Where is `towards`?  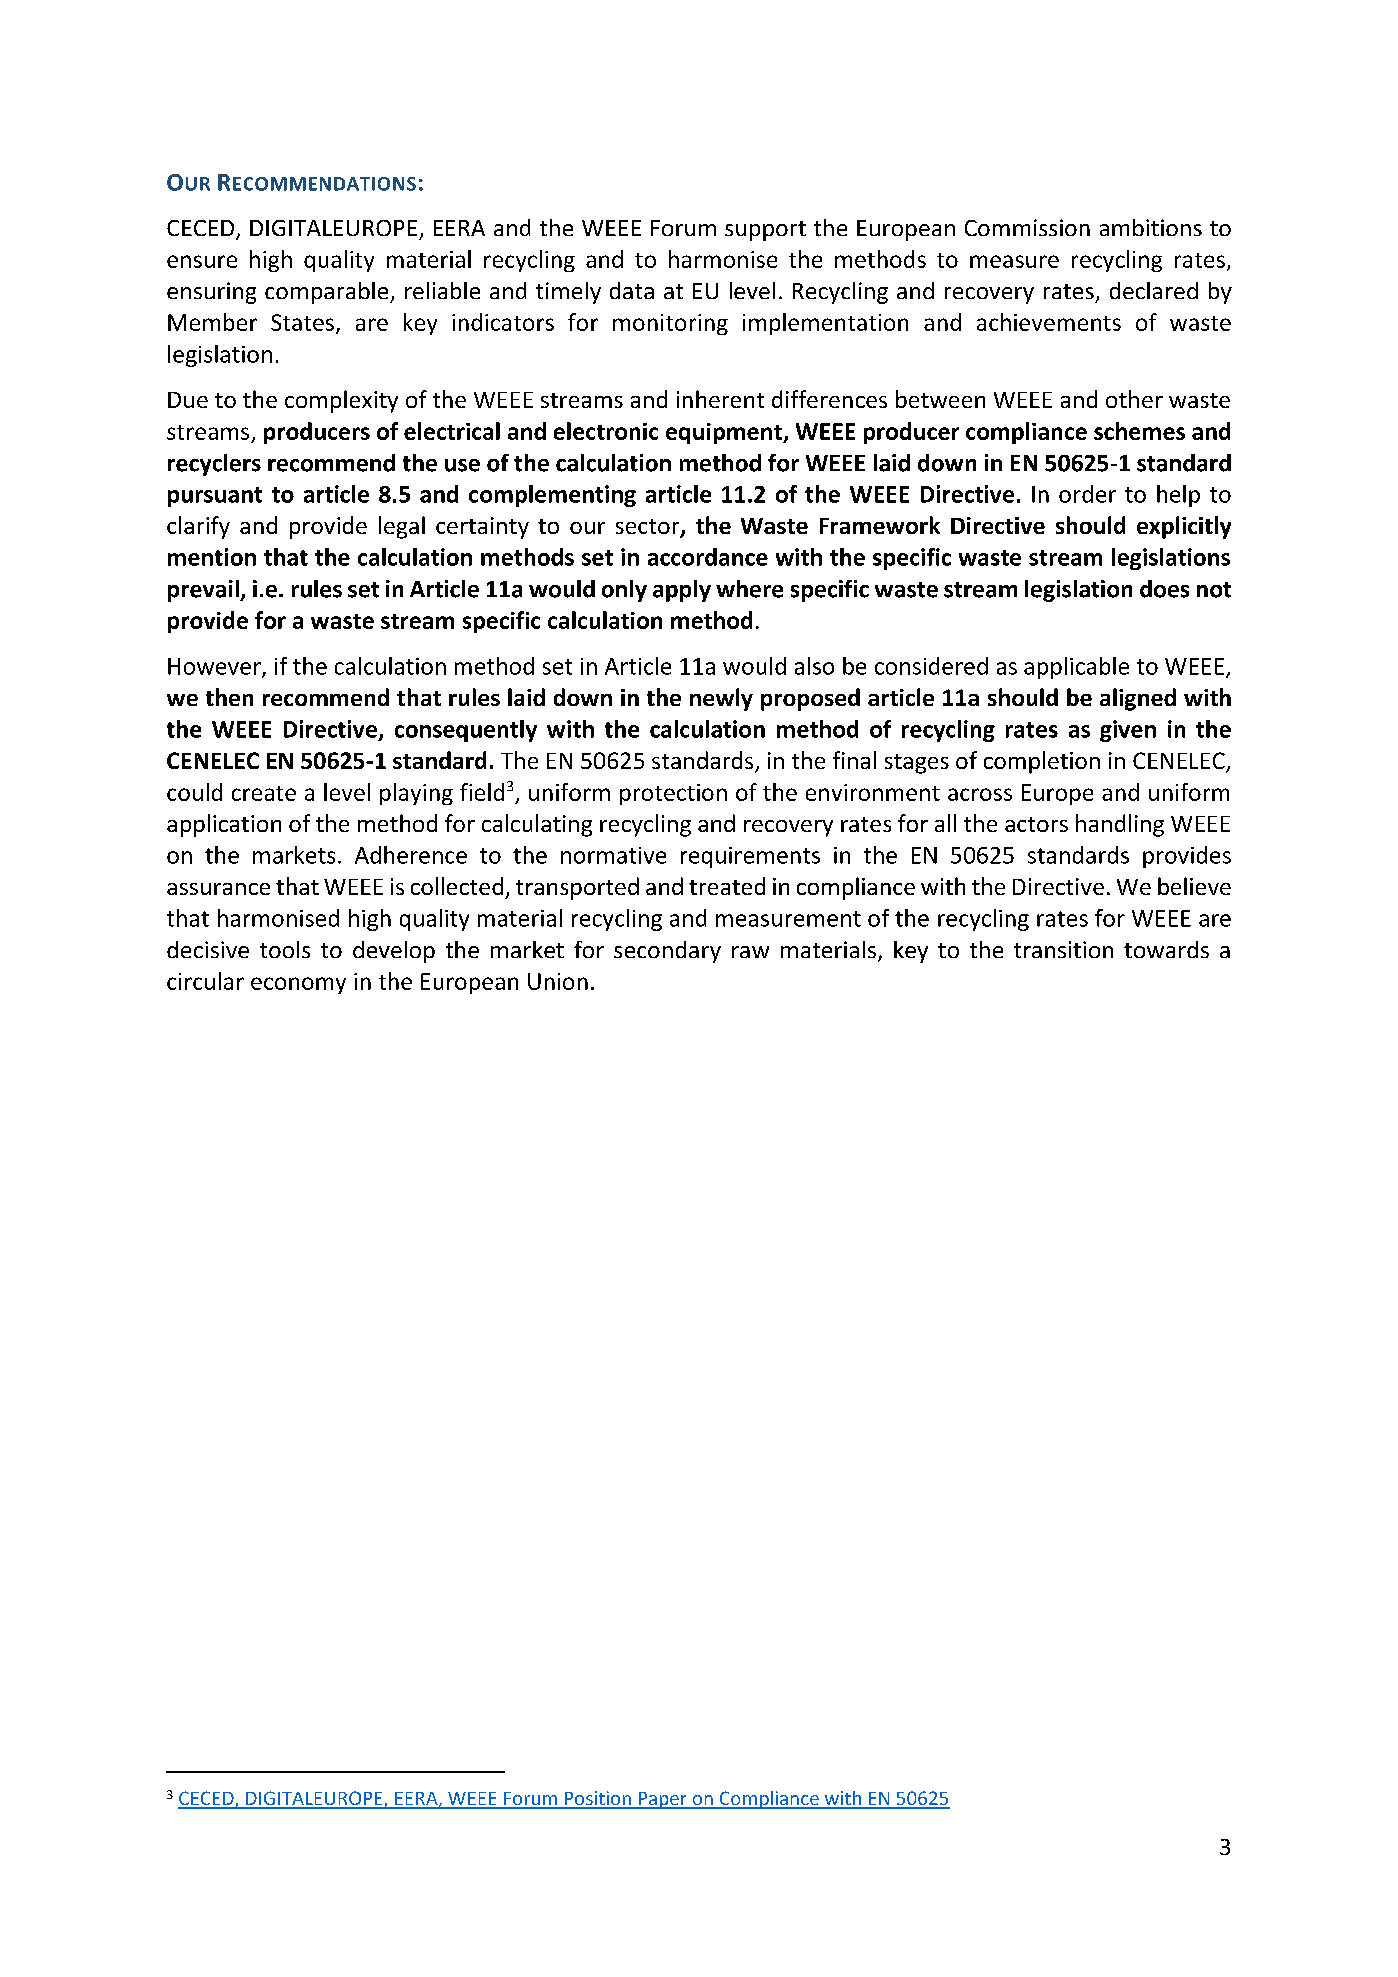
towards is located at coordinates (1166, 949).
